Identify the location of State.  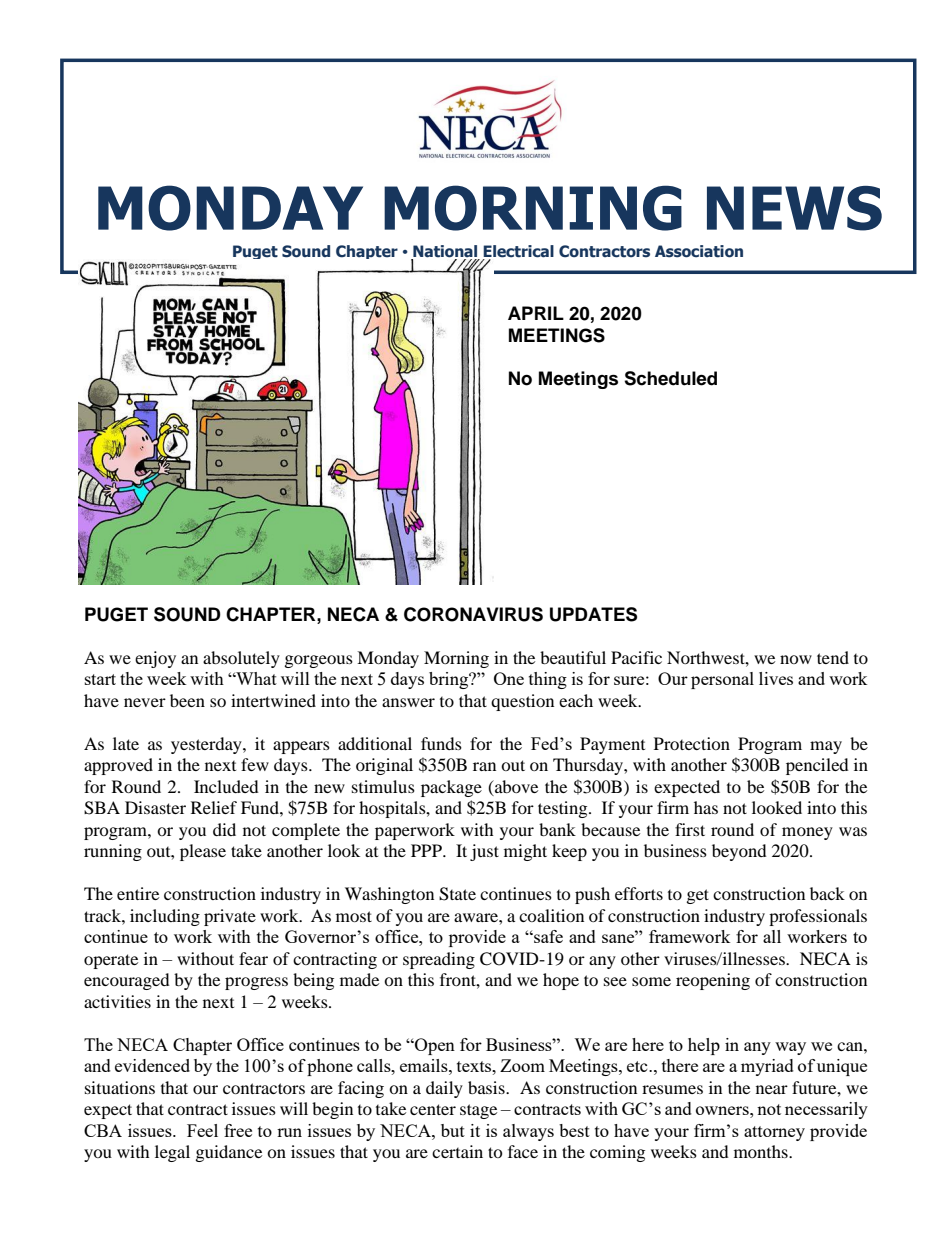
(457, 894).
